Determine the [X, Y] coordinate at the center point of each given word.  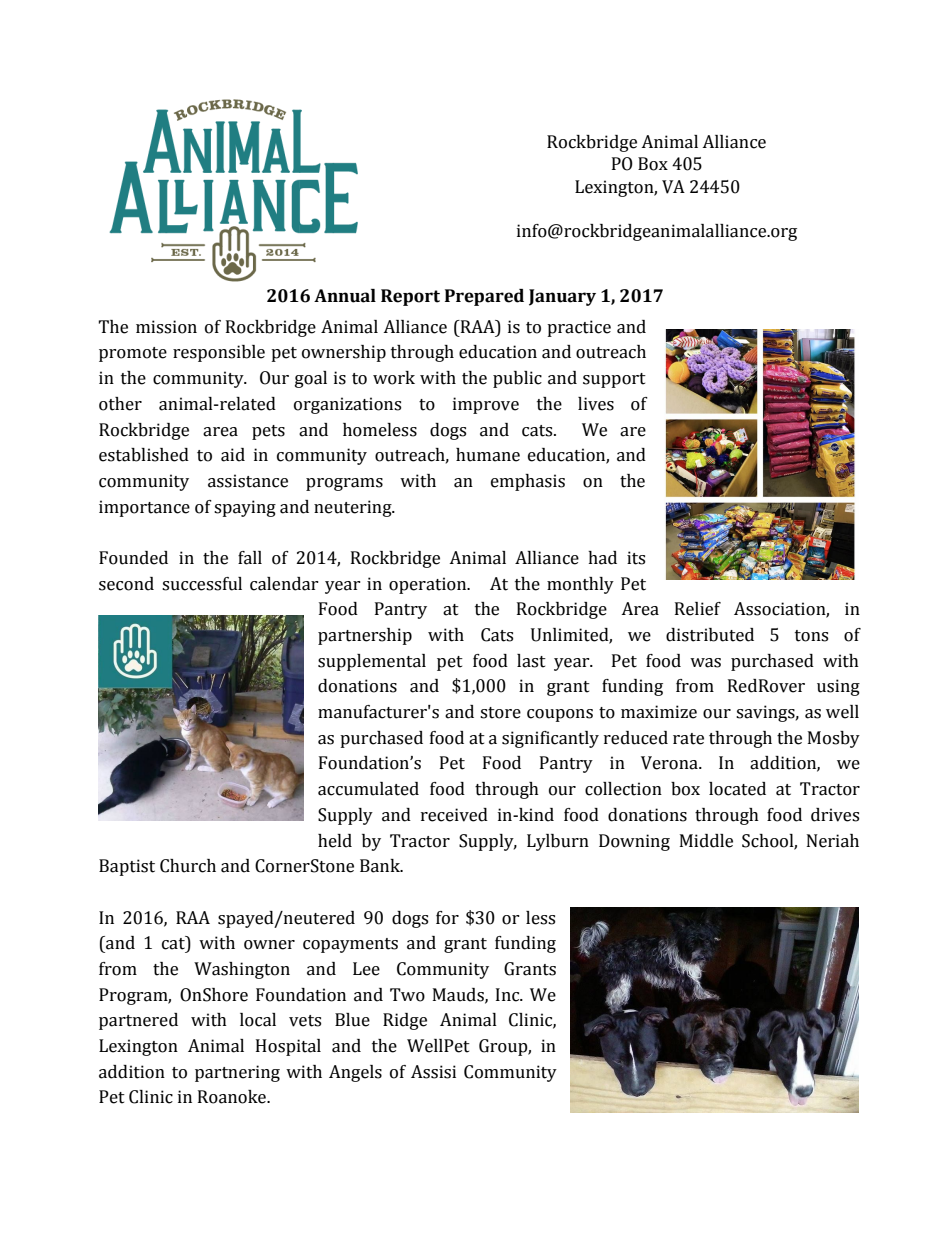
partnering [237, 1073]
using [838, 687]
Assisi [433, 1072]
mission [166, 327]
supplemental [372, 662]
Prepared [484, 297]
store [500, 713]
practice [579, 328]
